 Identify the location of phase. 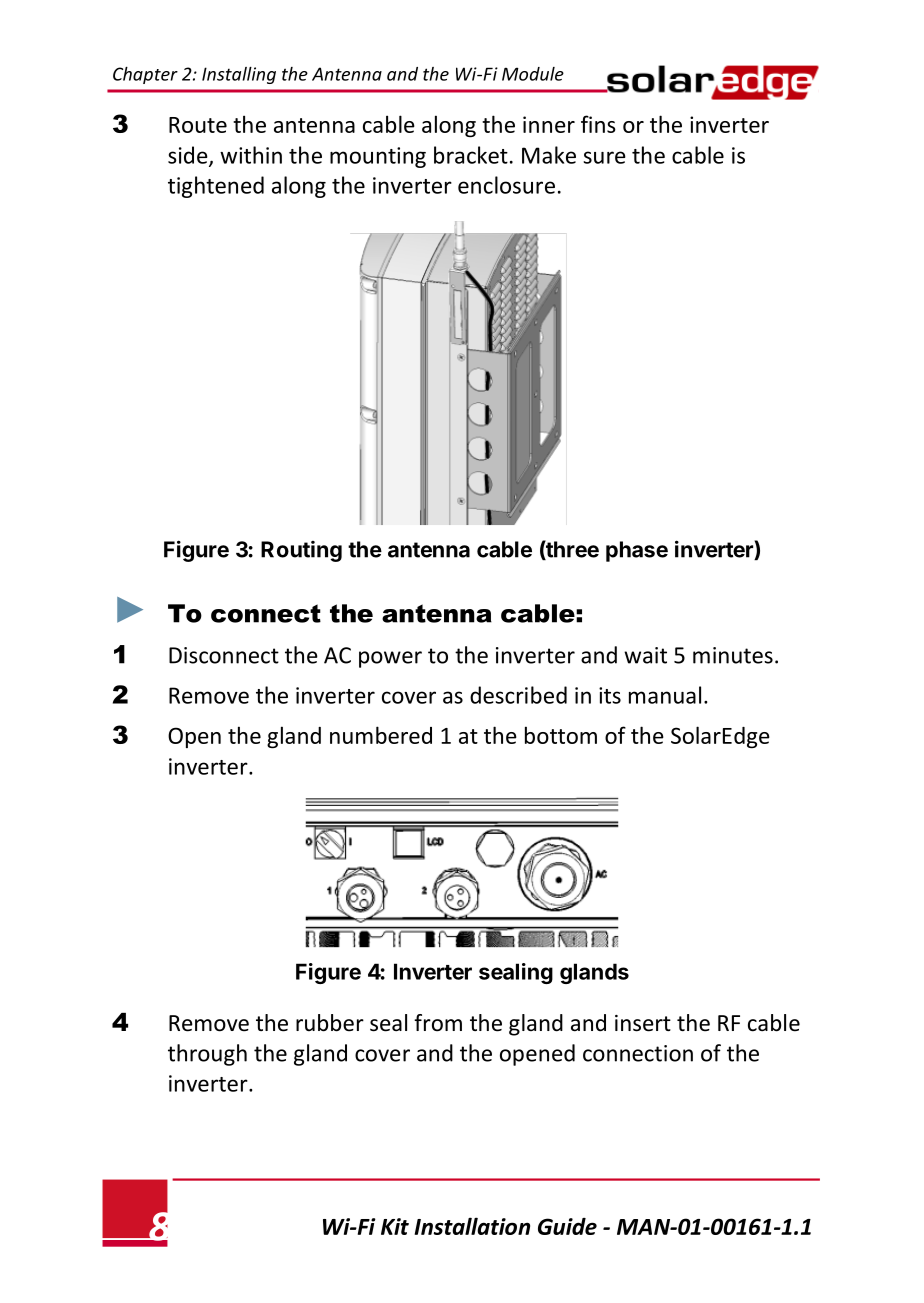
(637, 551).
